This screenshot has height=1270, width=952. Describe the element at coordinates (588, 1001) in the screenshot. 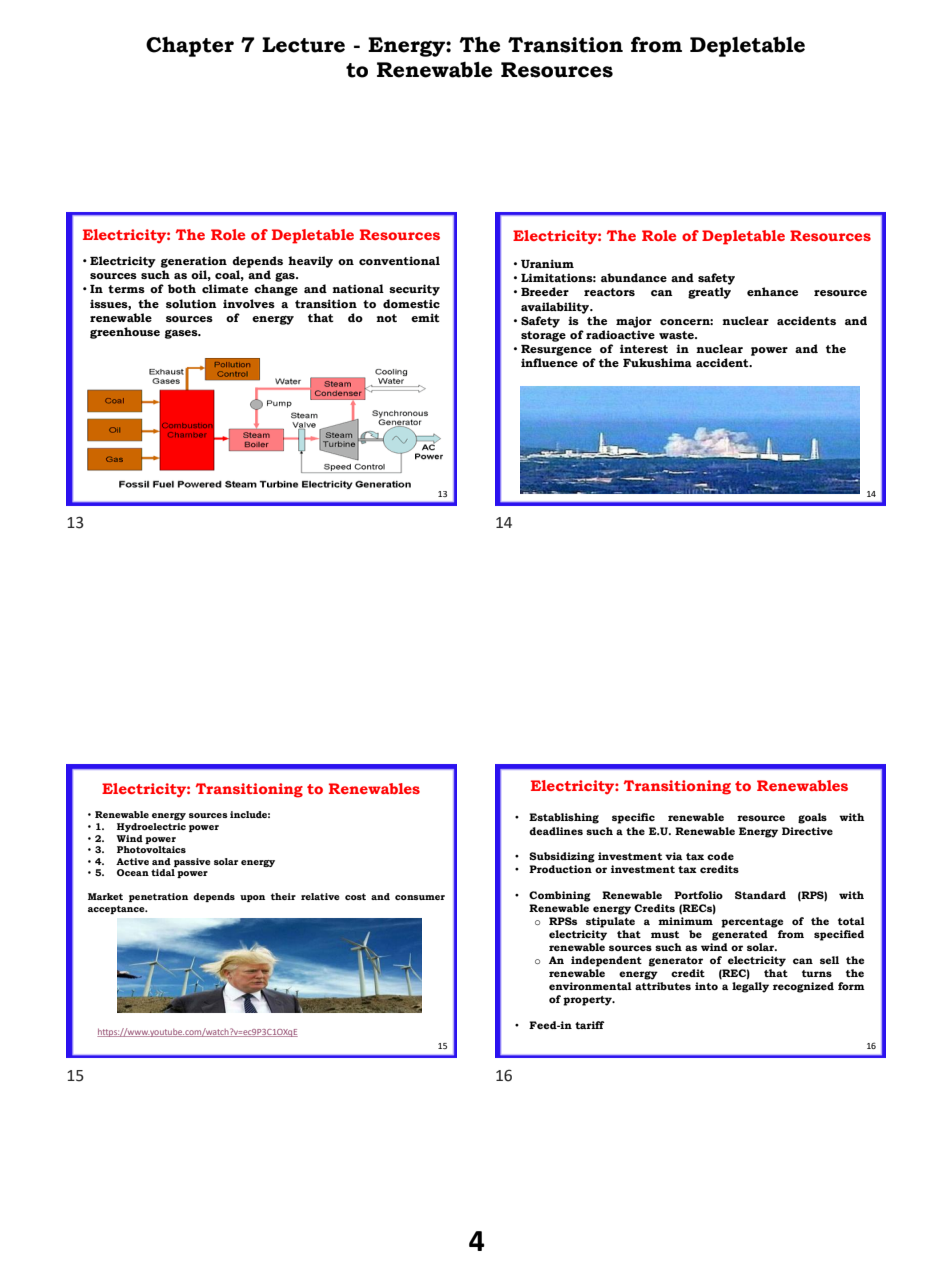

I see `property` at that location.
